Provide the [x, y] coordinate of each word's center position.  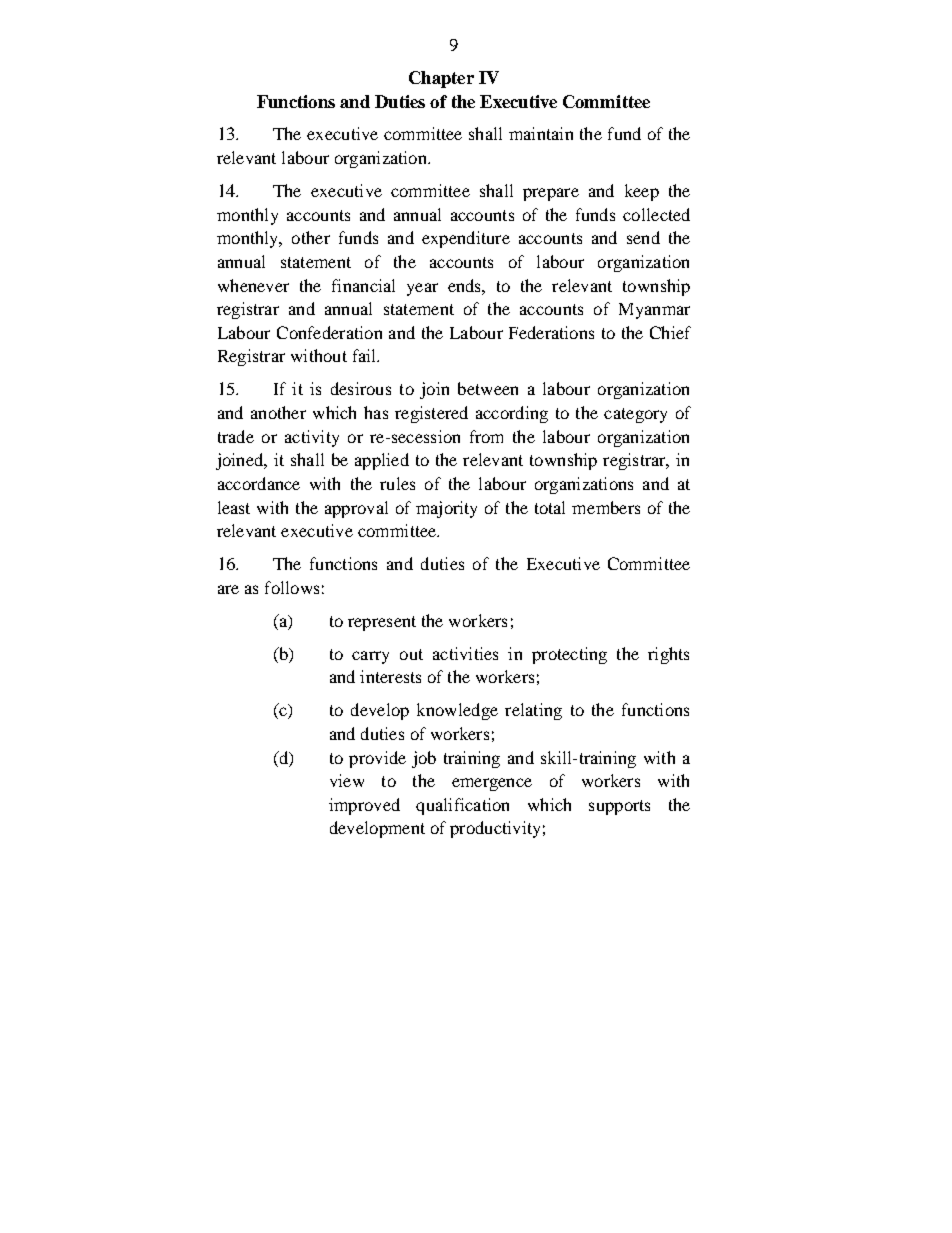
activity [312, 438]
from [486, 436]
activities [465, 653]
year [422, 289]
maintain [541, 133]
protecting [569, 655]
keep [642, 192]
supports [619, 807]
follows [292, 587]
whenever [253, 285]
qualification [462, 806]
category [635, 415]
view [347, 780]
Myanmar [654, 311]
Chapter [441, 79]
